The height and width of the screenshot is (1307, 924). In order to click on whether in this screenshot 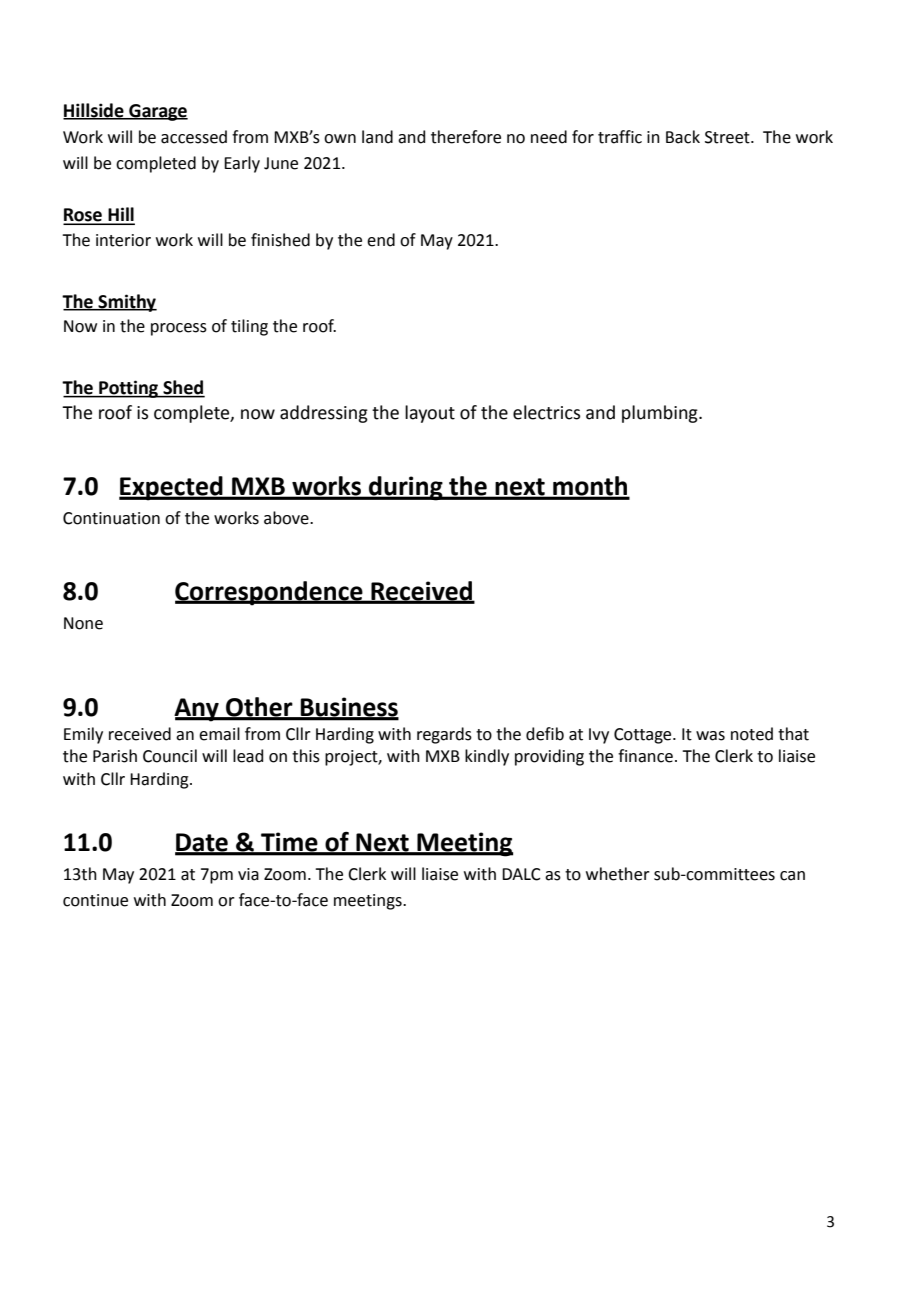, I will do `click(618, 874)`.
